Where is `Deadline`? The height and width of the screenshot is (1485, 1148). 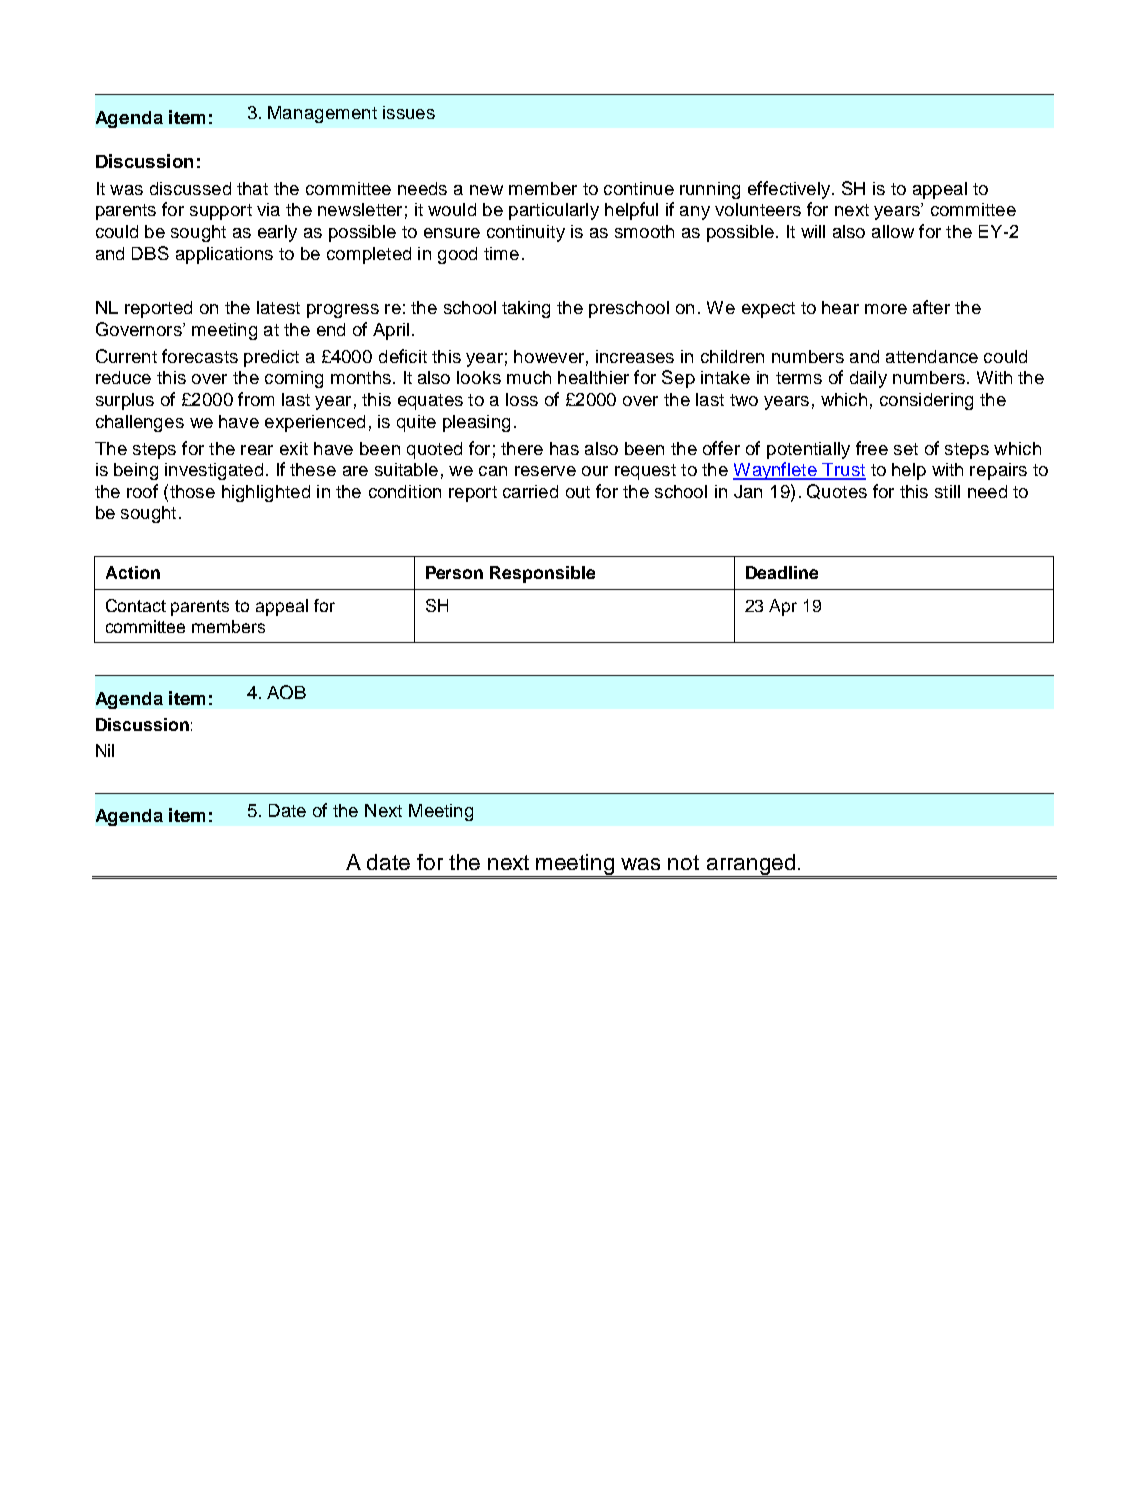 Deadline is located at coordinates (782, 572).
